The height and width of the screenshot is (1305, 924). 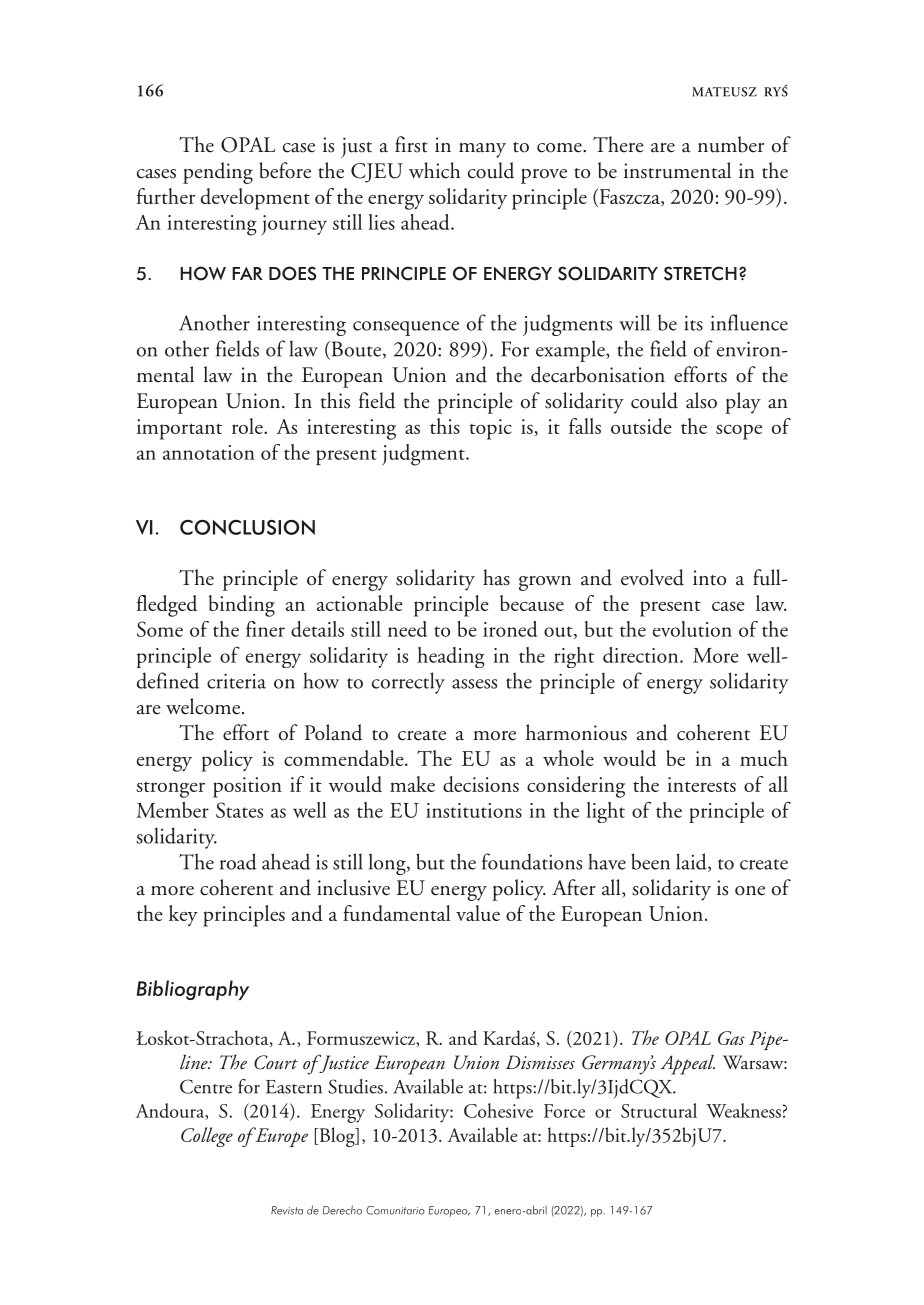 I want to click on number, so click(x=731, y=144).
